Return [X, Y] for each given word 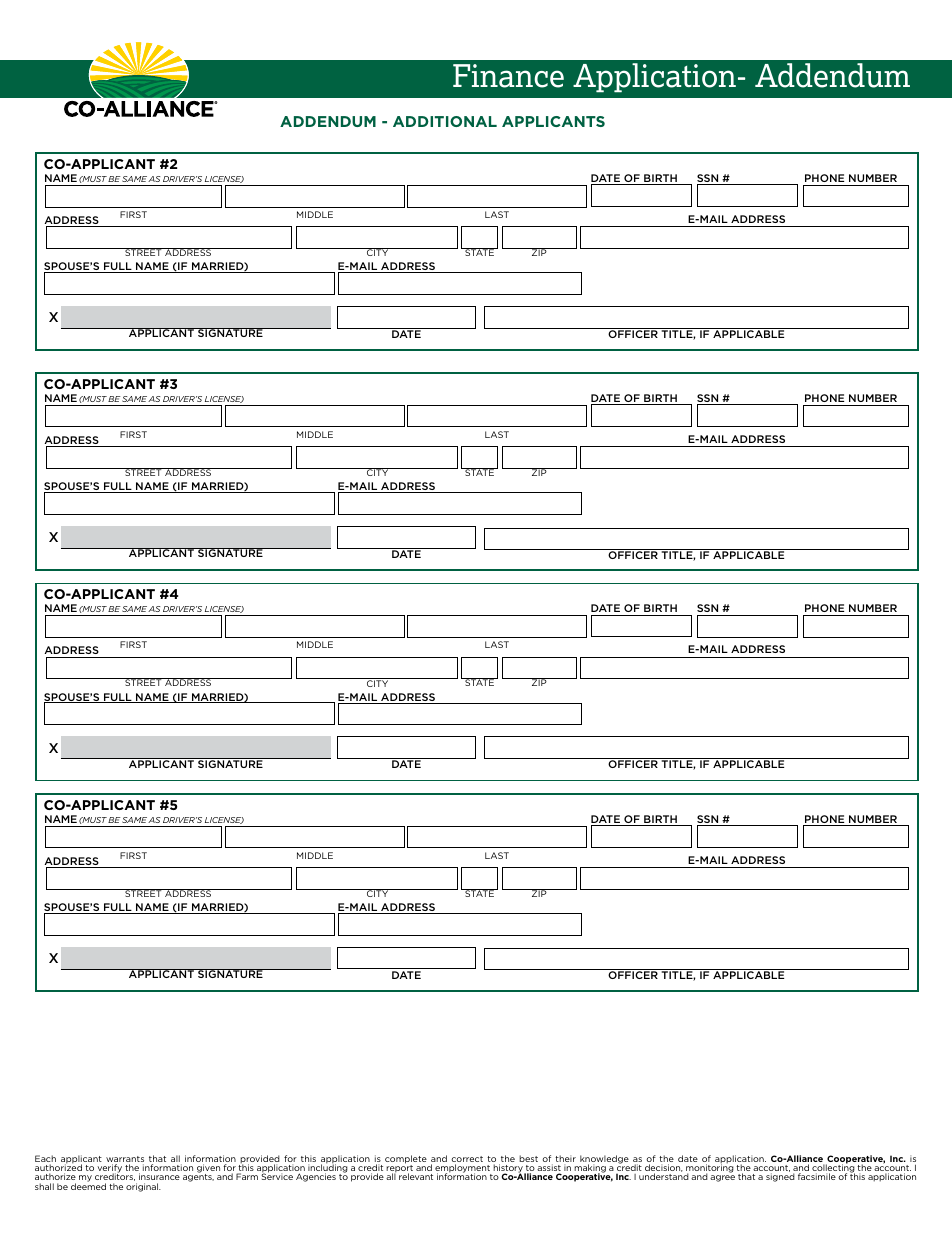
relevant [416, 1176]
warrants [125, 1160]
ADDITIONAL [445, 121]
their [565, 1160]
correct [467, 1160]
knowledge [604, 1160]
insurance [159, 1176]
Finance [508, 76]
